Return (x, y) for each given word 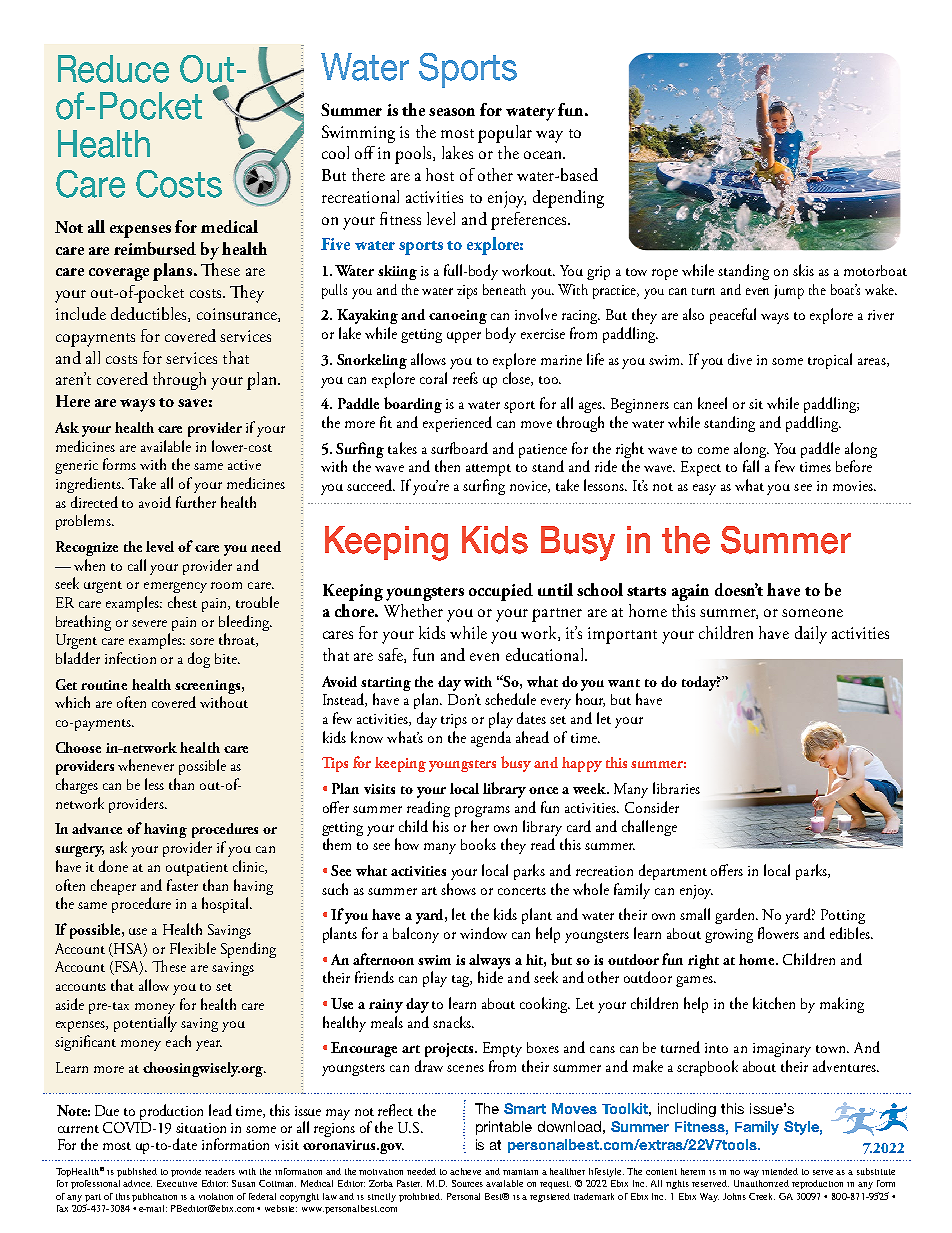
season (452, 112)
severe (149, 623)
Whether (413, 610)
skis (803, 270)
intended (780, 1171)
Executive (177, 1183)
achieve (465, 1171)
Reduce (113, 69)
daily (811, 635)
